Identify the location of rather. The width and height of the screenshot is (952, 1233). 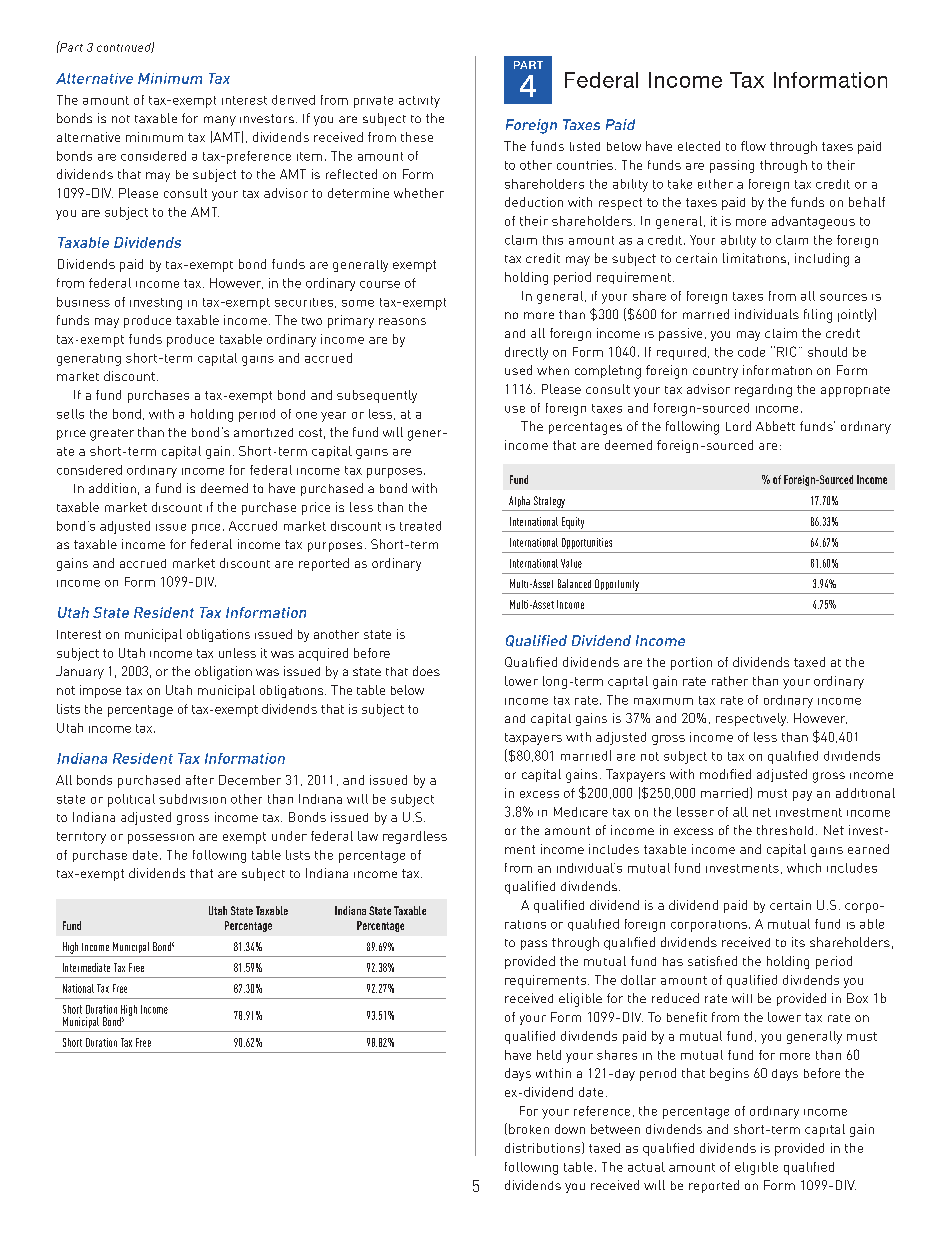
(730, 681).
